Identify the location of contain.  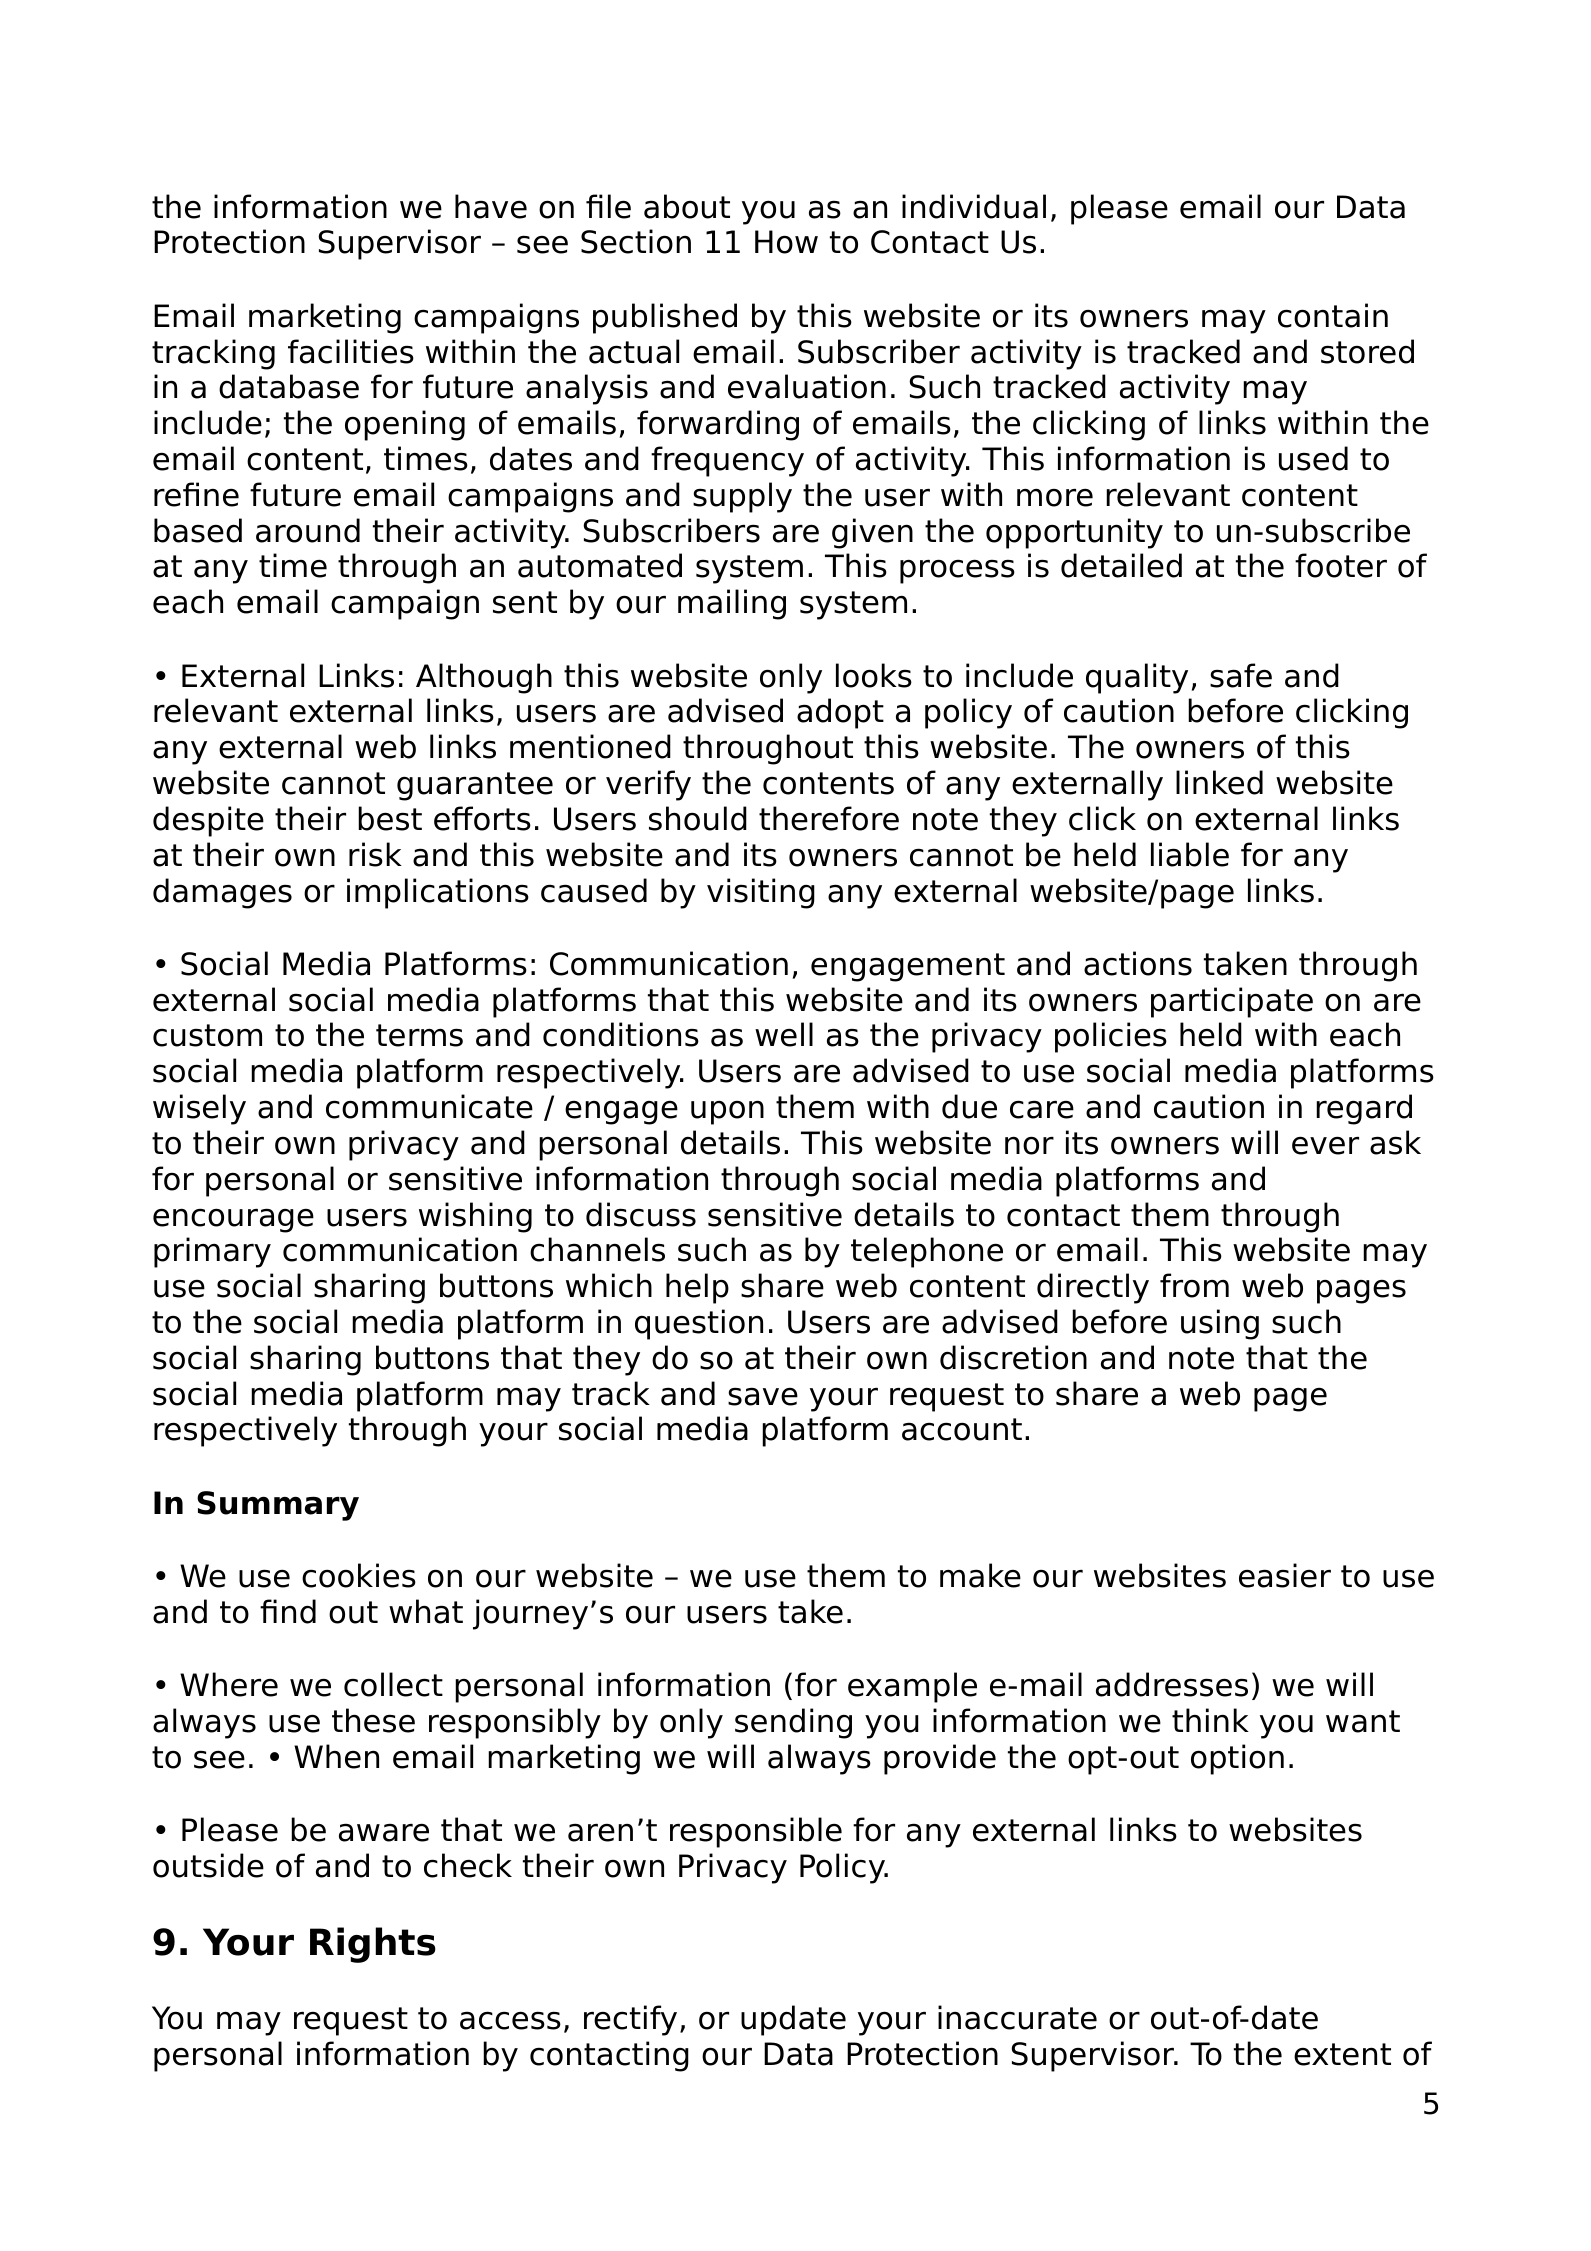
(1333, 315).
